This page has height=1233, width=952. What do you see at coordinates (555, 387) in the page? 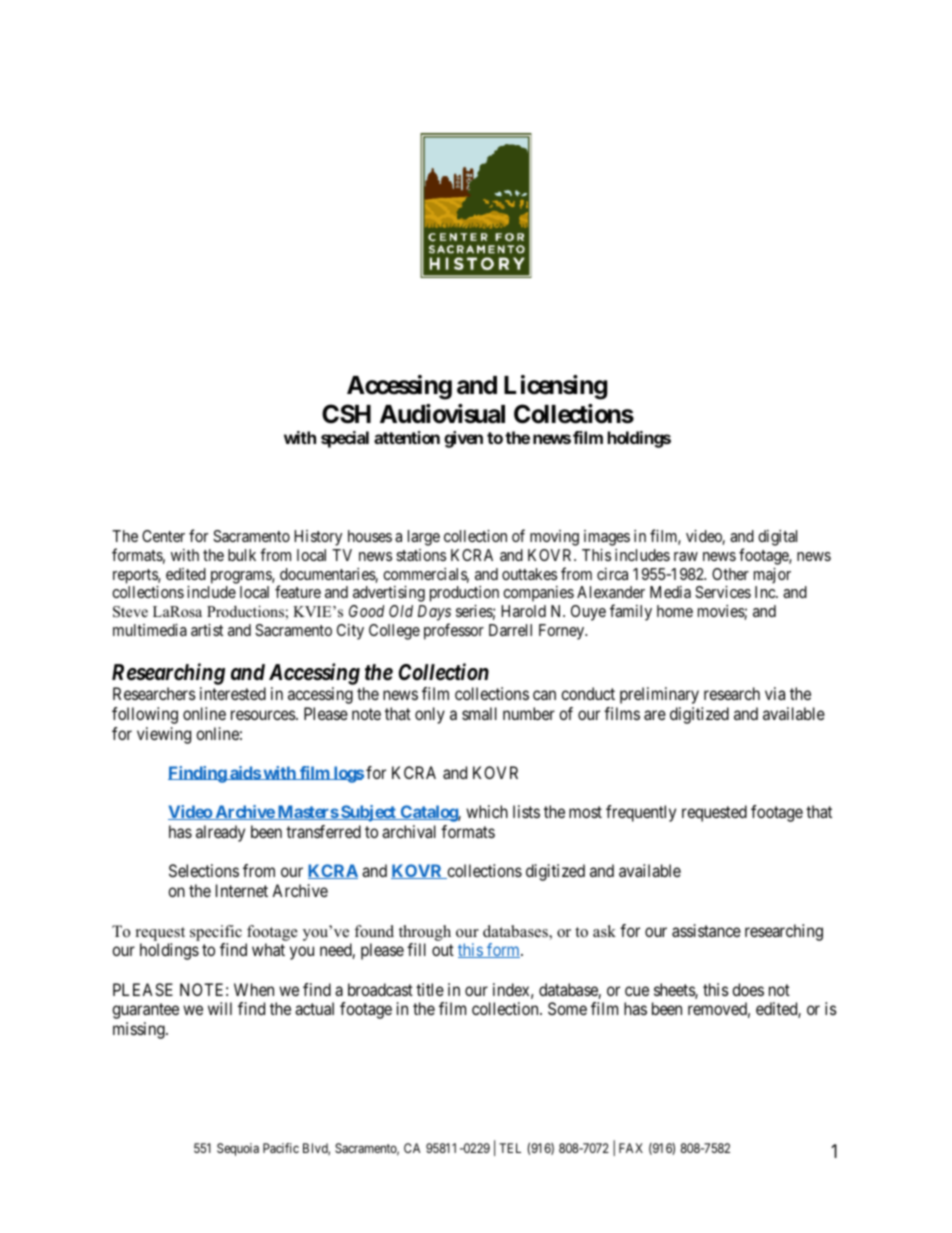
I see `Licensing` at bounding box center [555, 387].
